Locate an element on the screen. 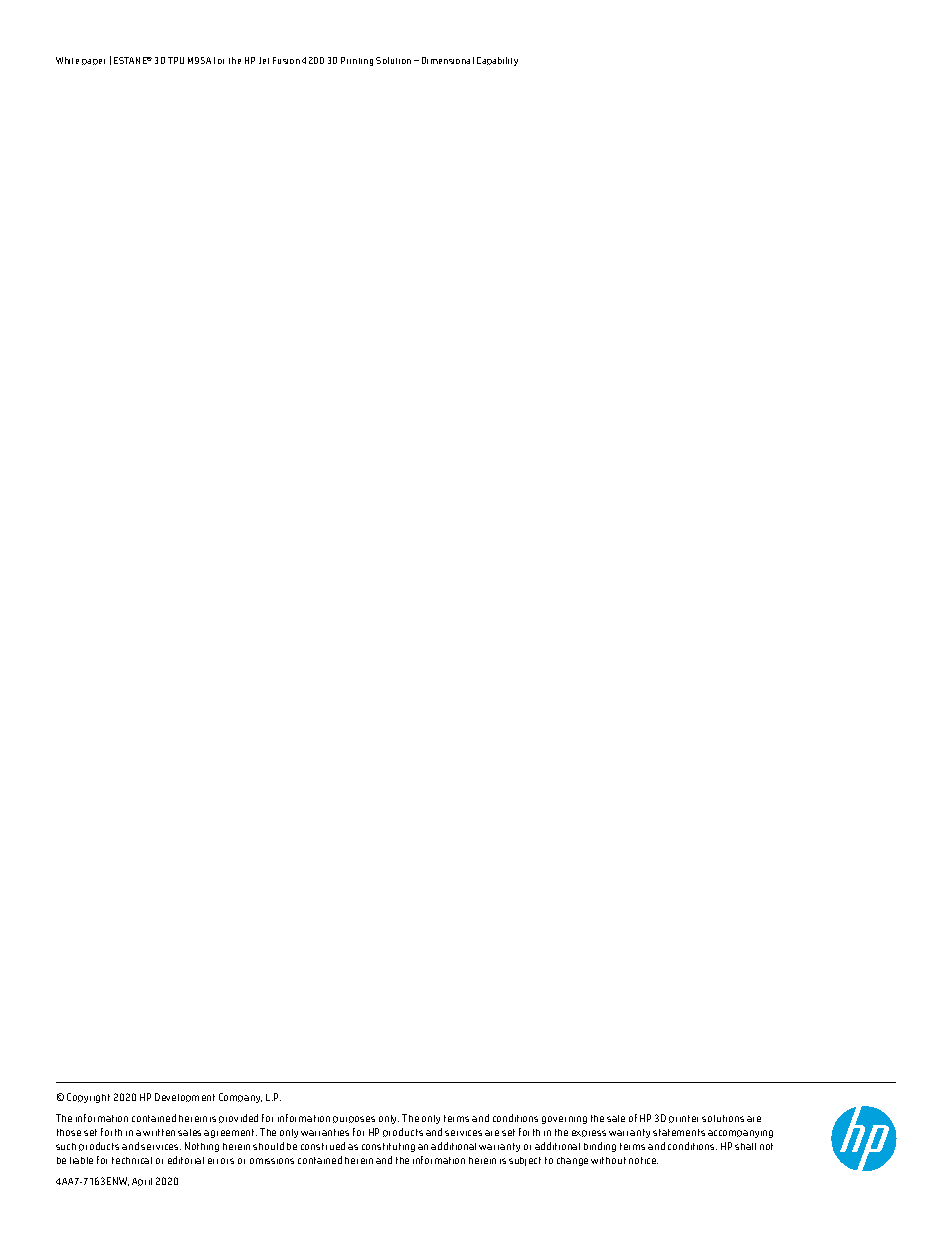 The image size is (952, 1233). Capability is located at coordinates (497, 61).
